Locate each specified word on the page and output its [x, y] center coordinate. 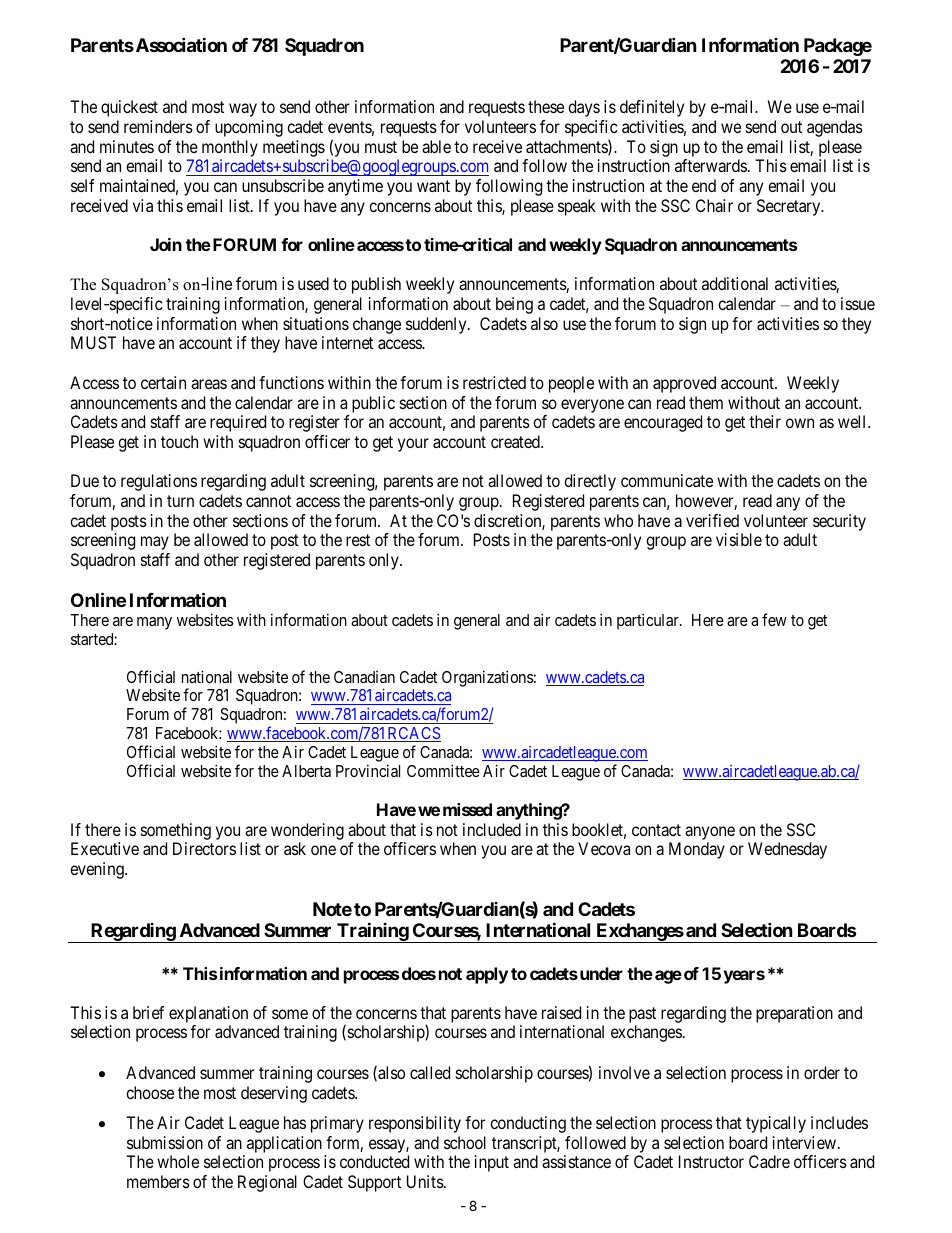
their [765, 421]
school [465, 1142]
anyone [710, 833]
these [546, 106]
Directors [204, 848]
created [516, 441]
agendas [835, 128]
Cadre [769, 1161]
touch [179, 441]
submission [165, 1142]
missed [467, 809]
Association [180, 44]
